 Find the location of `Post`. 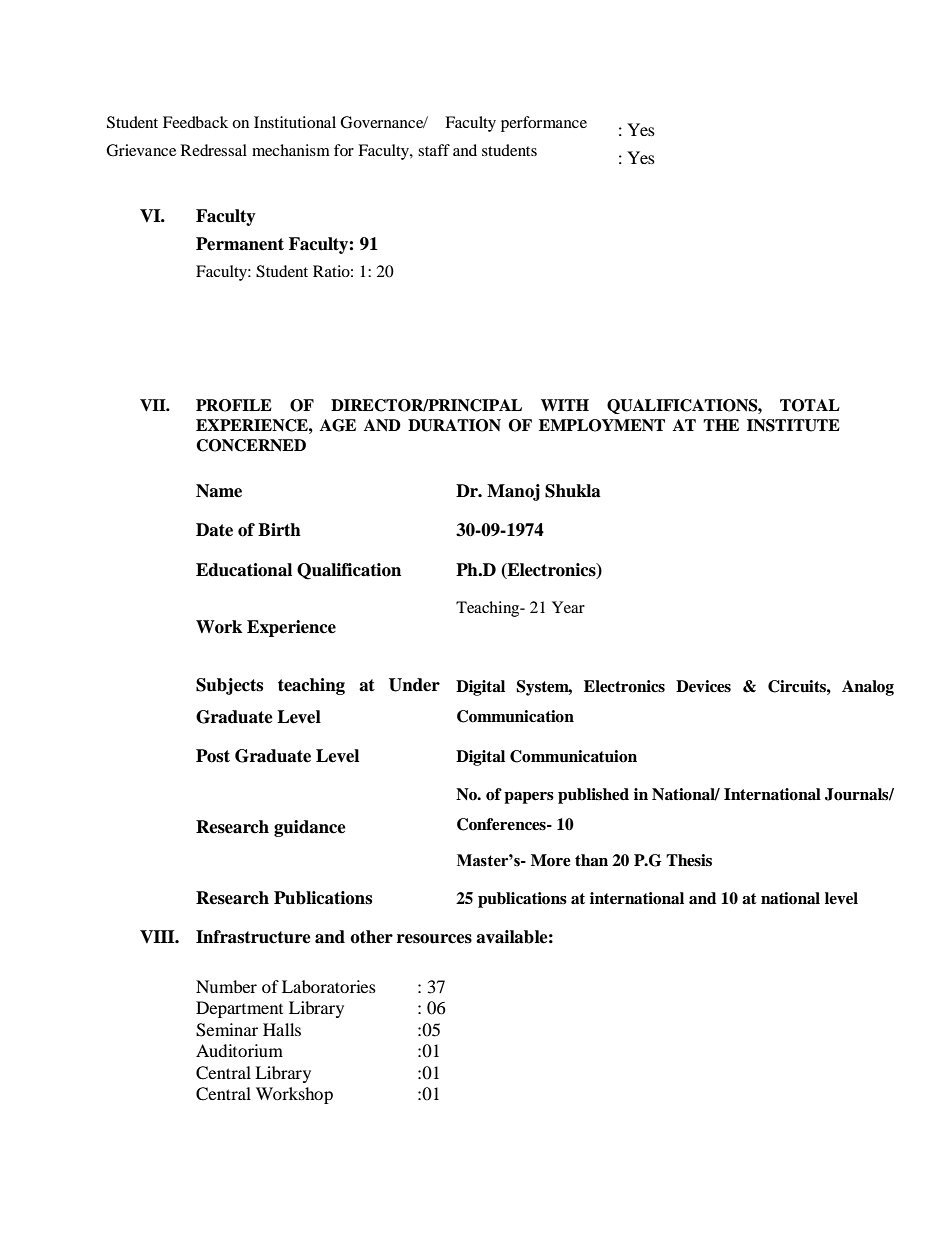

Post is located at coordinates (213, 756).
